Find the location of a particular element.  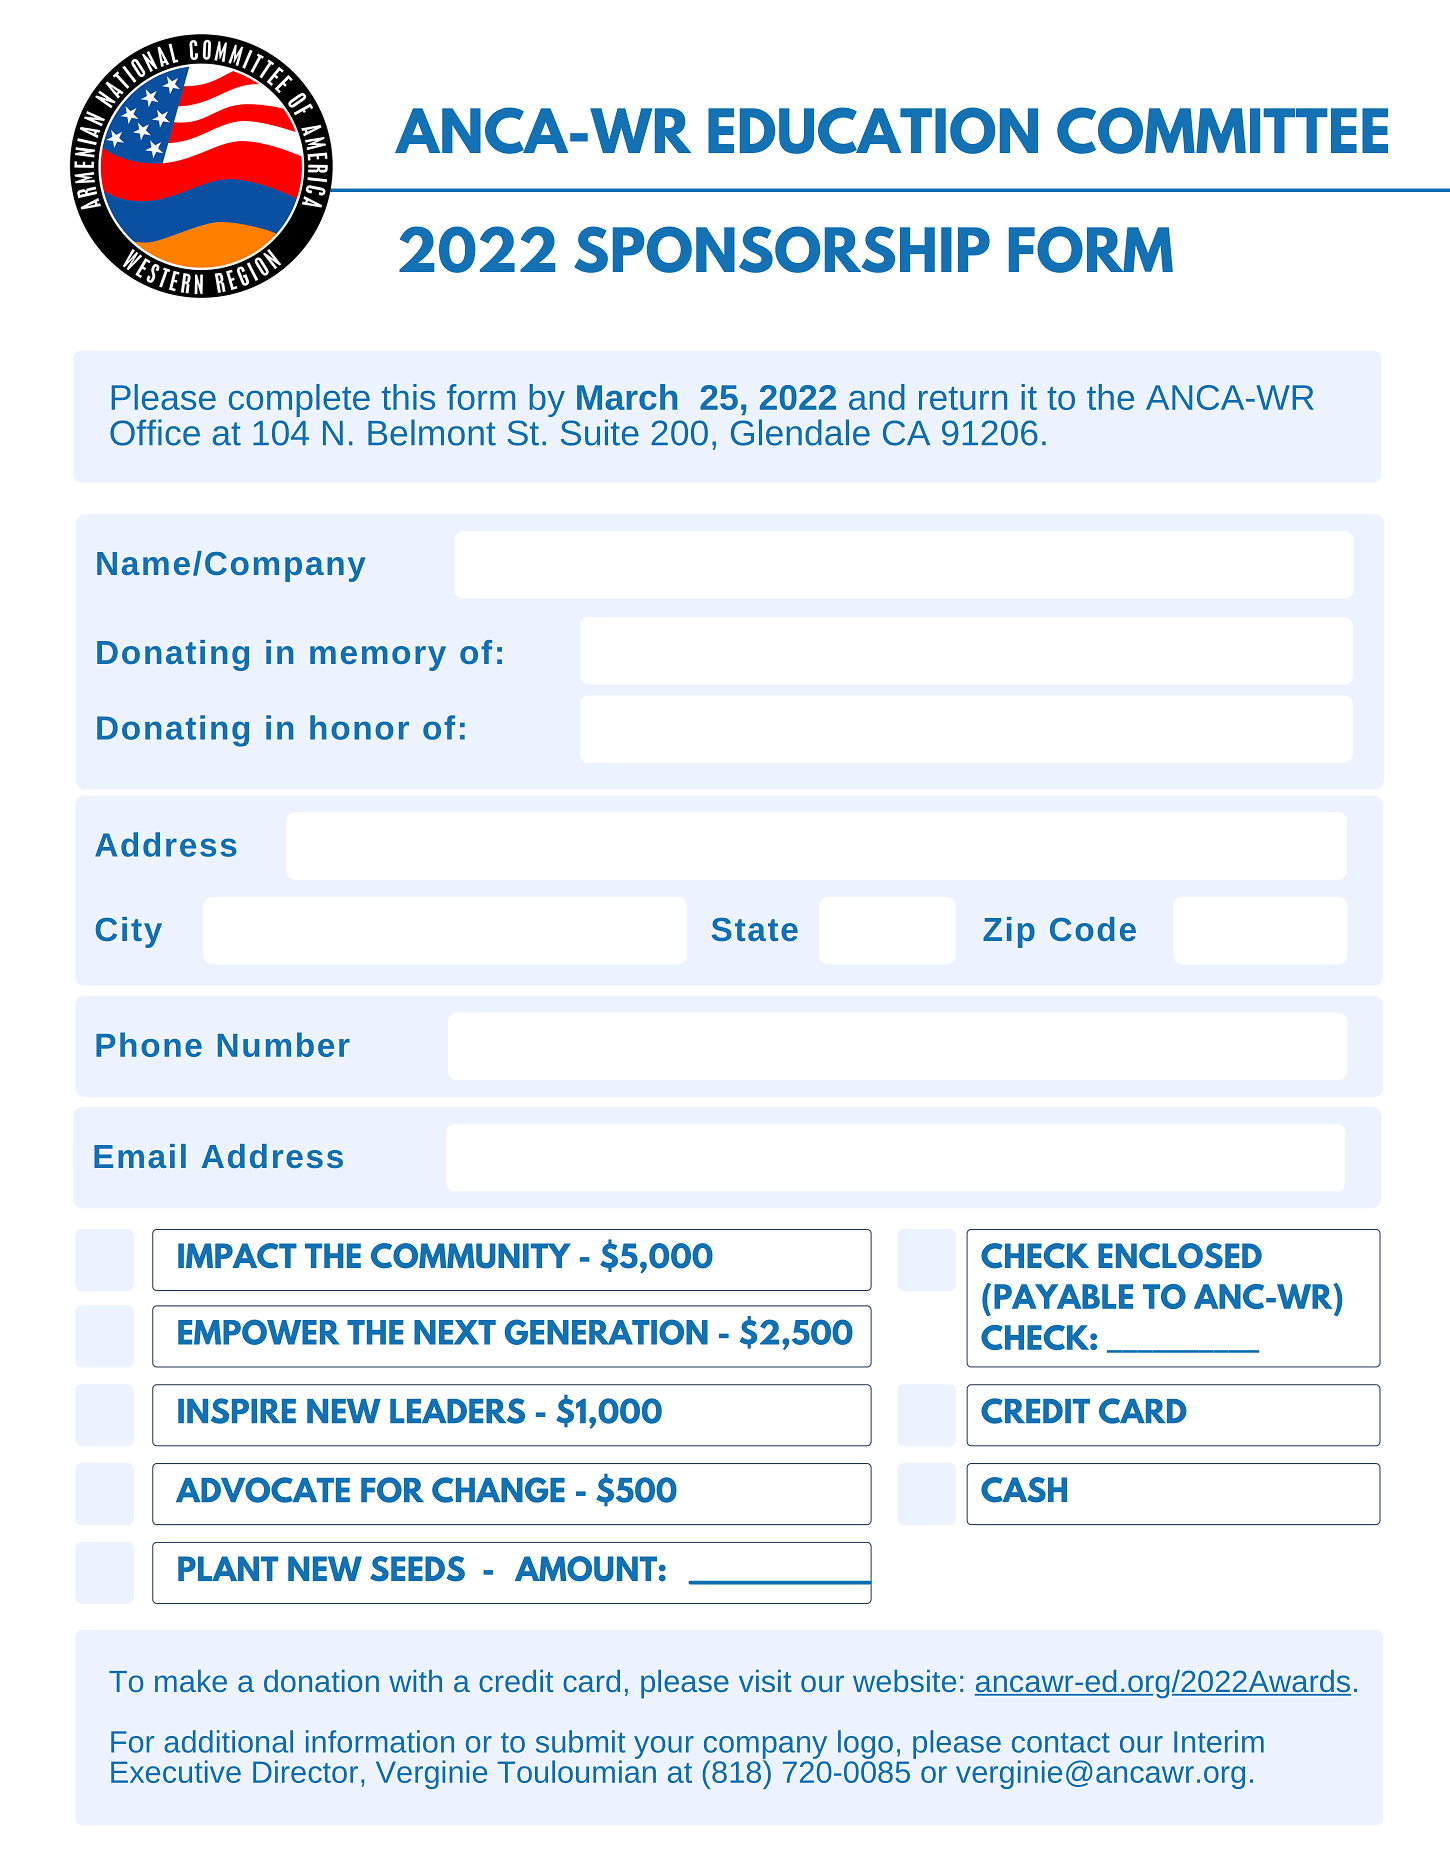

complete is located at coordinates (299, 400).
